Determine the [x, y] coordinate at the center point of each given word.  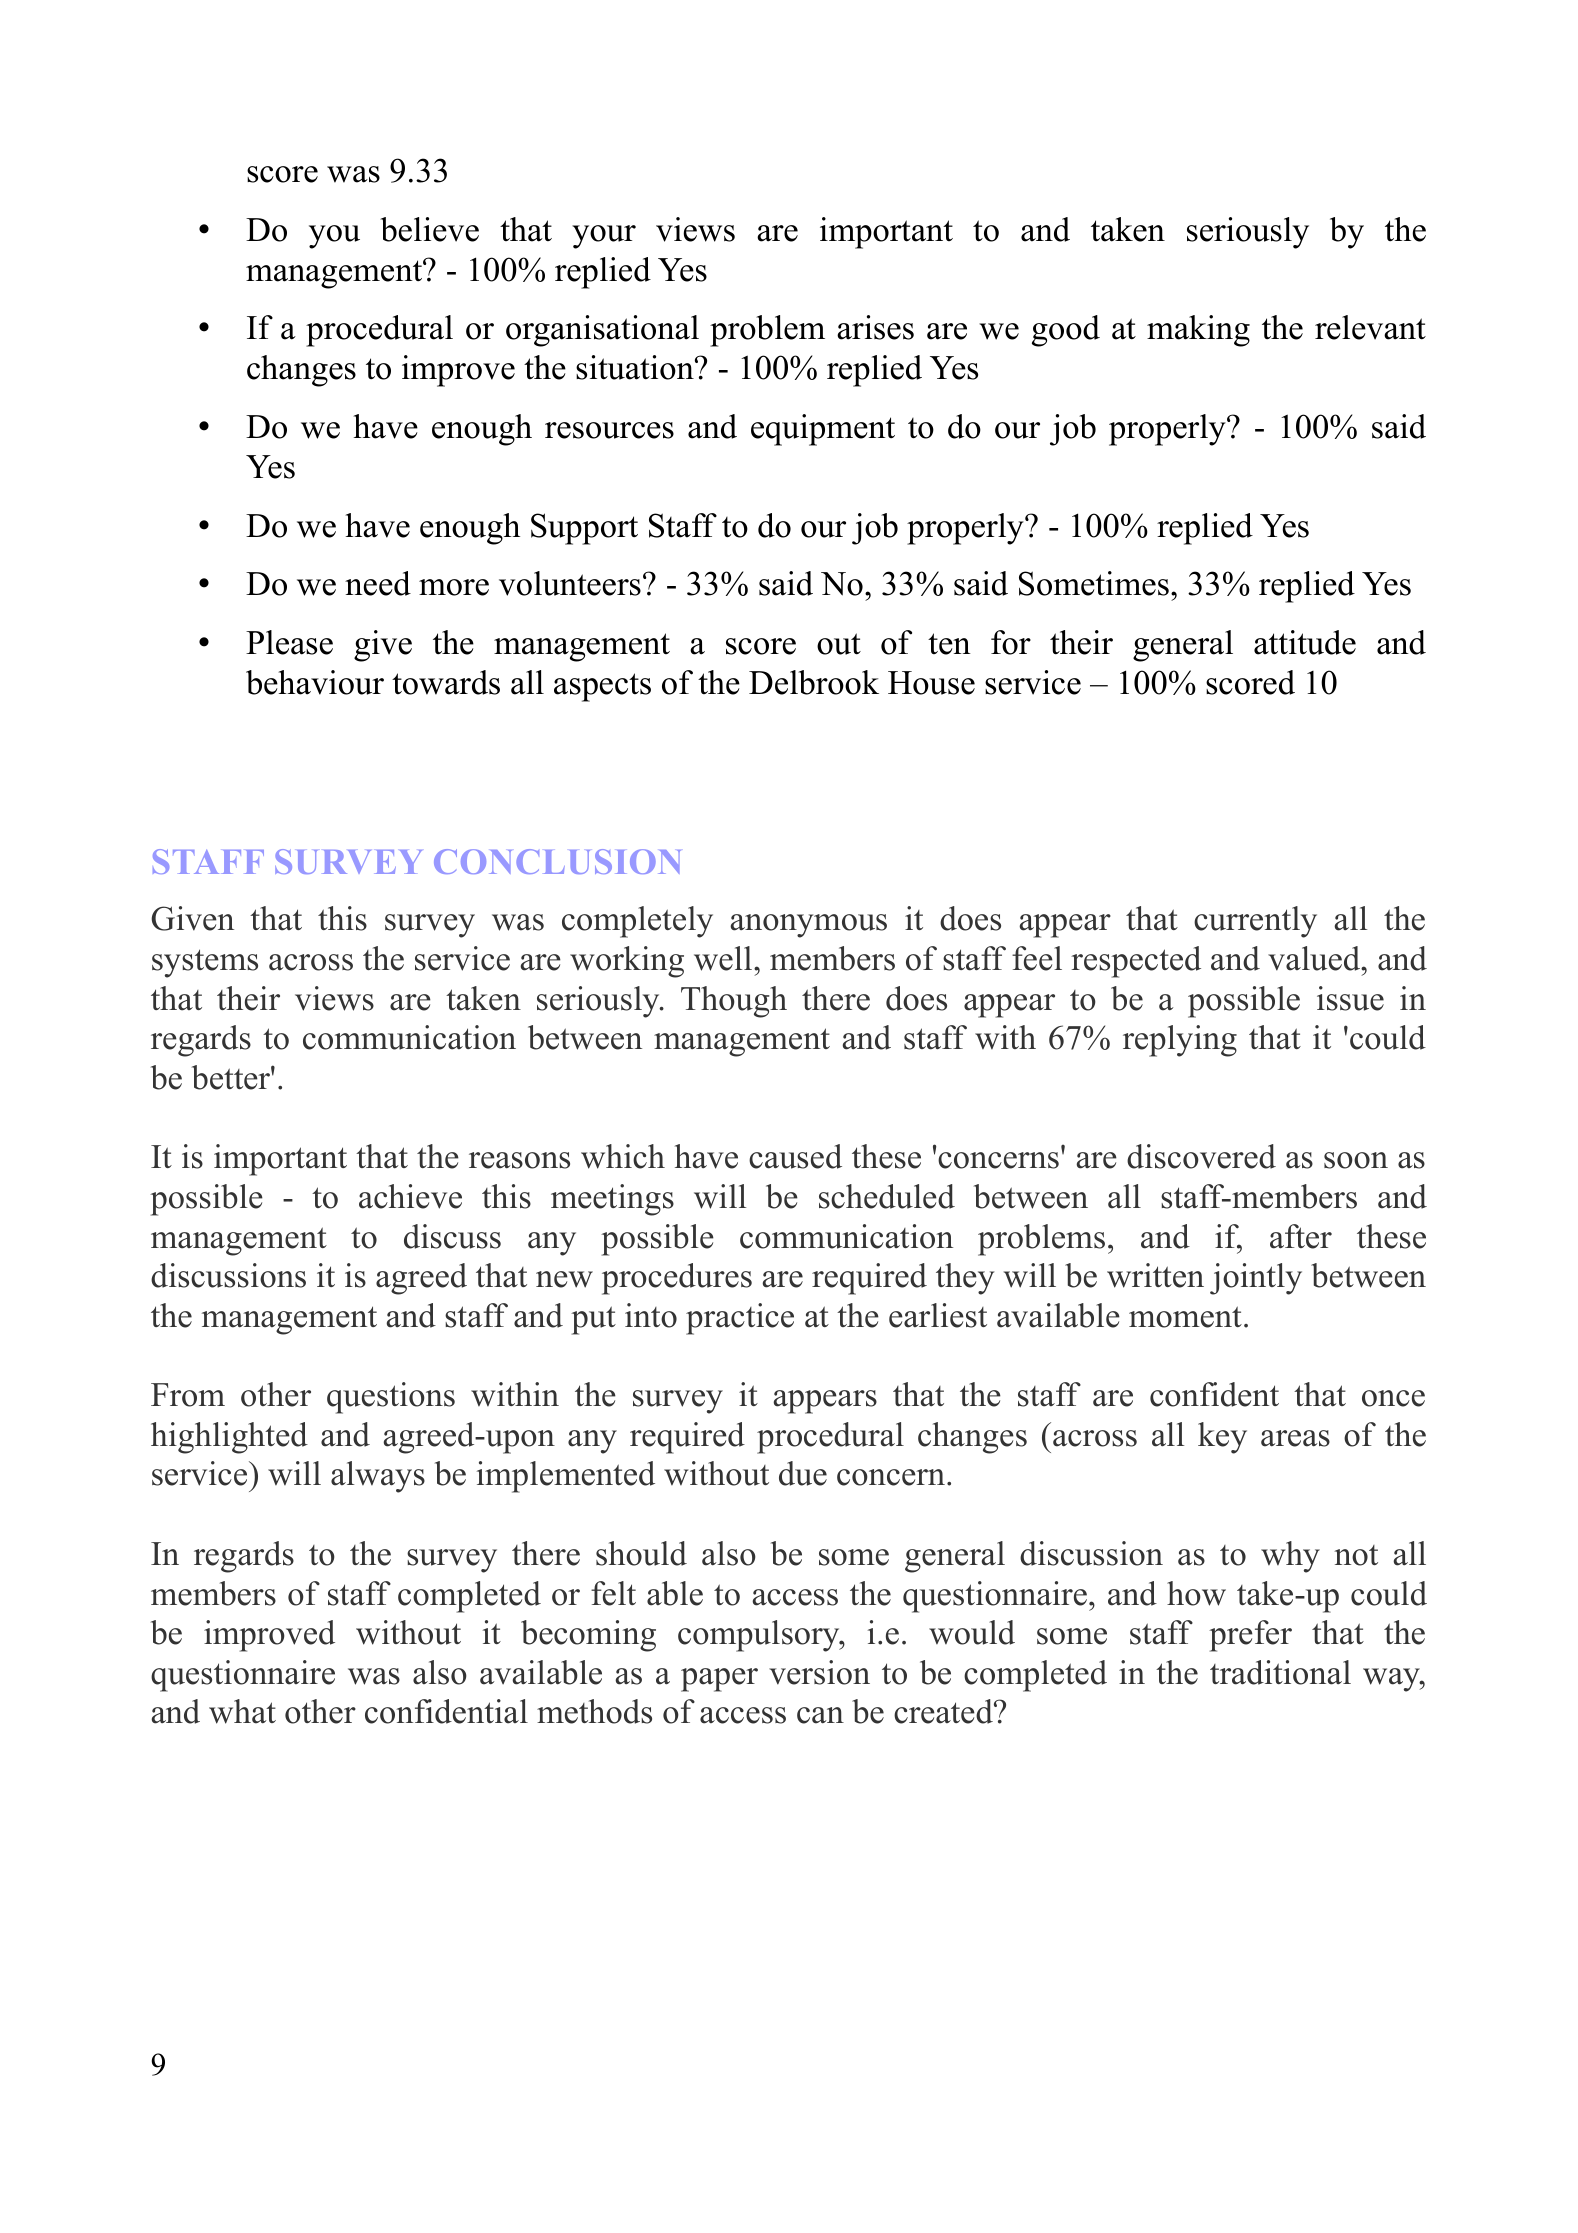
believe [429, 229]
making [1198, 331]
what [242, 1711]
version [819, 1672]
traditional [1280, 1672]
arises [875, 327]
